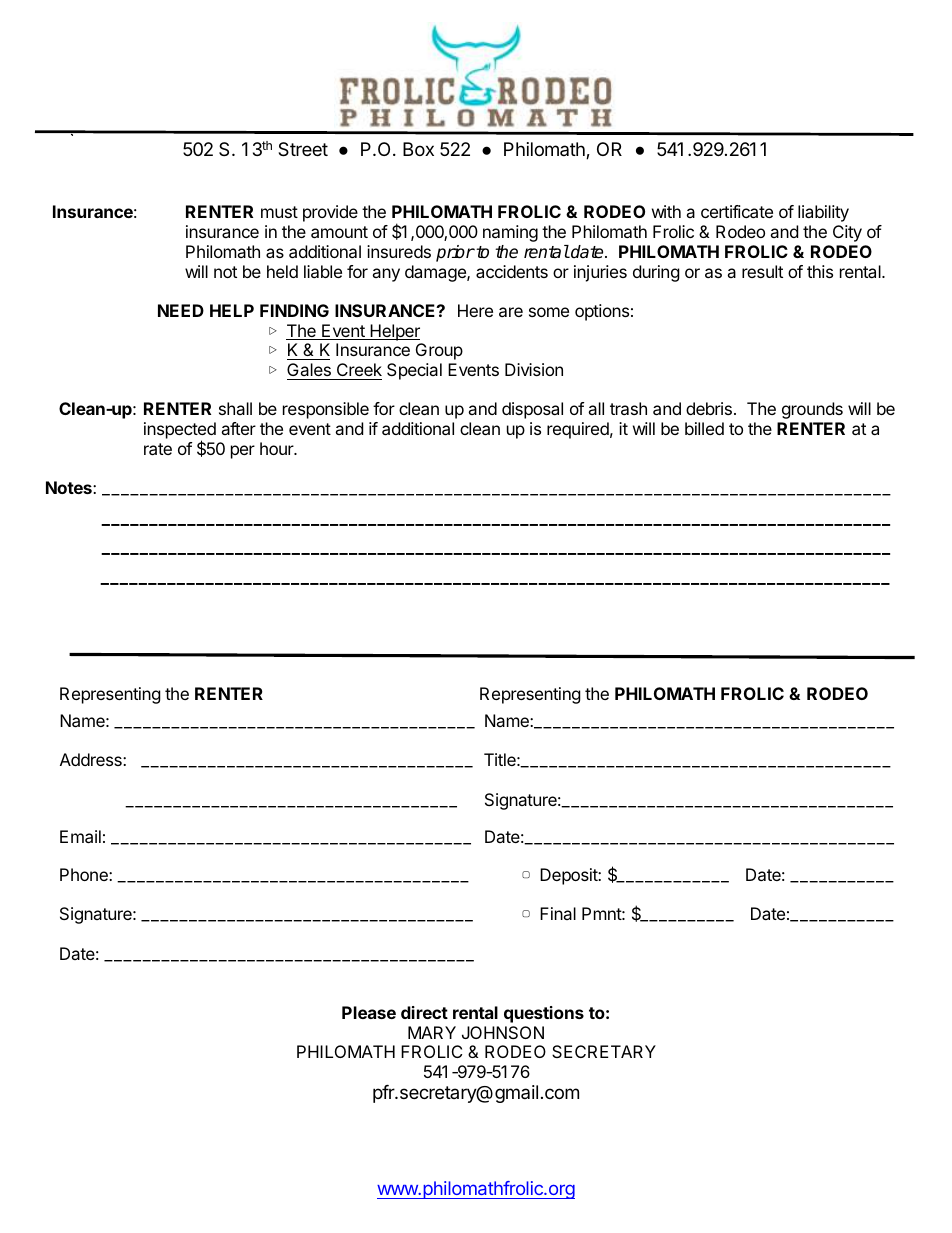 Image resolution: width=952 pixels, height=1233 pixels. What do you see at coordinates (569, 876) in the screenshot?
I see `Deposit` at bounding box center [569, 876].
